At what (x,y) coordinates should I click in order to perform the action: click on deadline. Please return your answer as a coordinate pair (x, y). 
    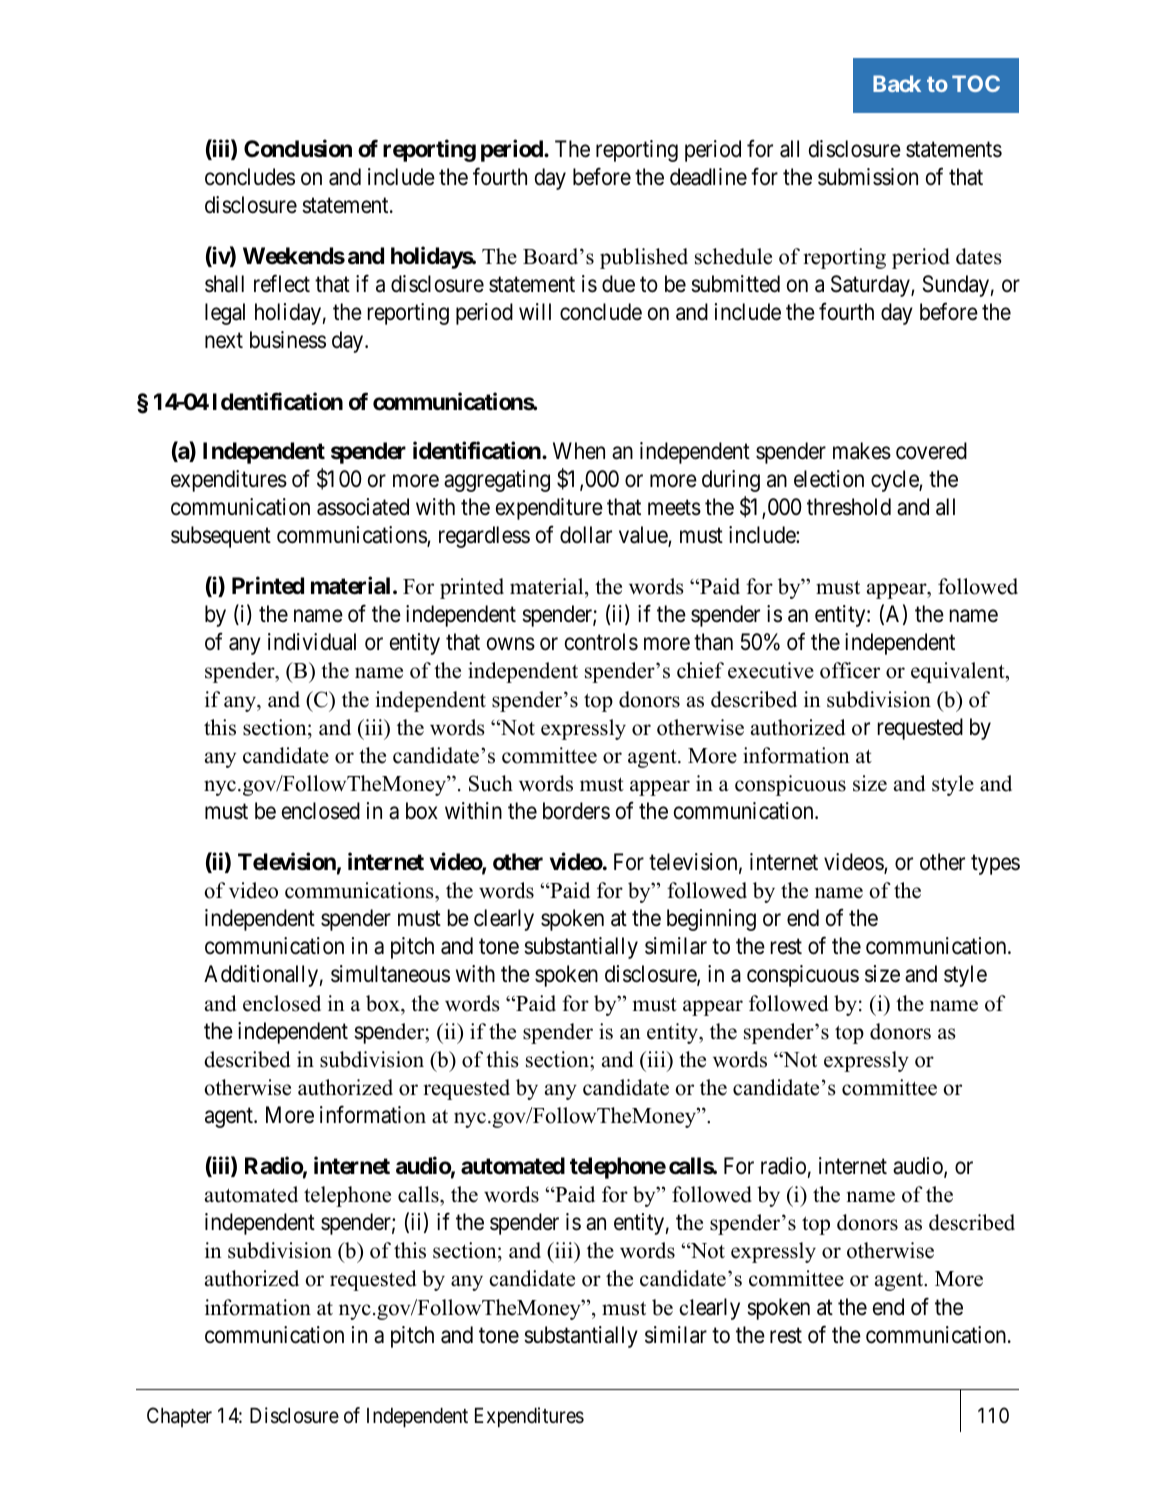
    Looking at the image, I should click on (708, 177).
